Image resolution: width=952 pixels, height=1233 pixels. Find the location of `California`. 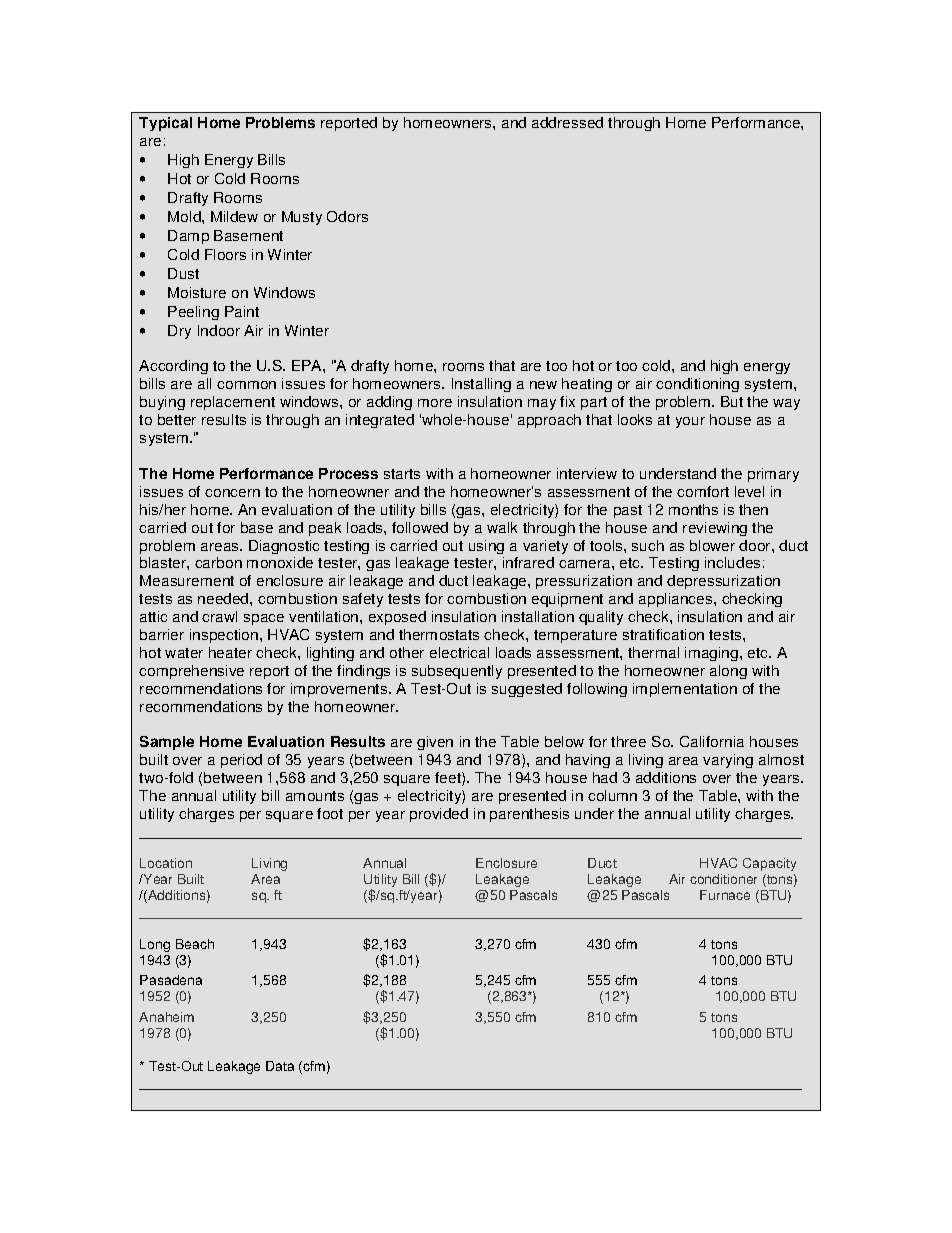

California is located at coordinates (712, 741).
